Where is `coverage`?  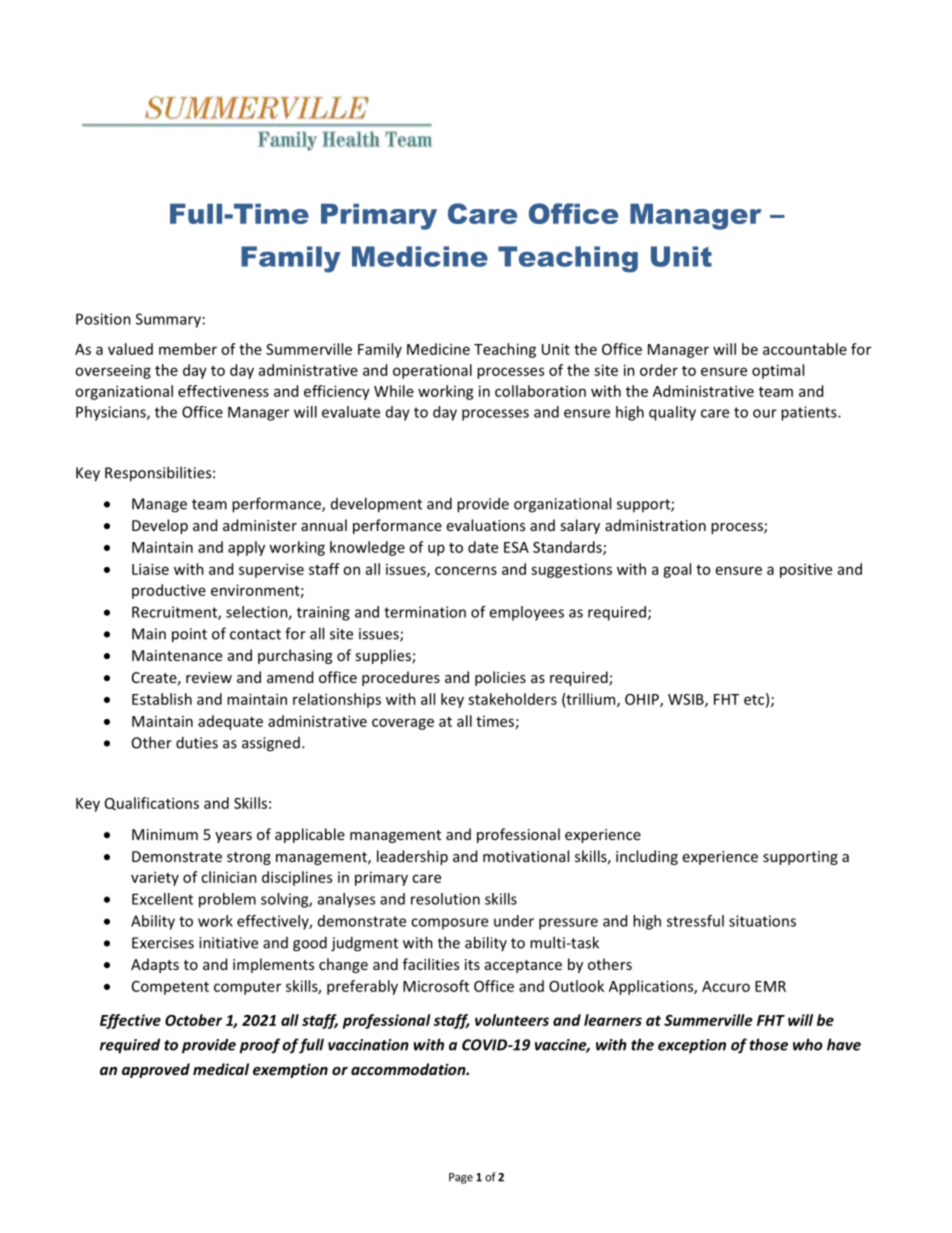 coverage is located at coordinates (403, 724).
